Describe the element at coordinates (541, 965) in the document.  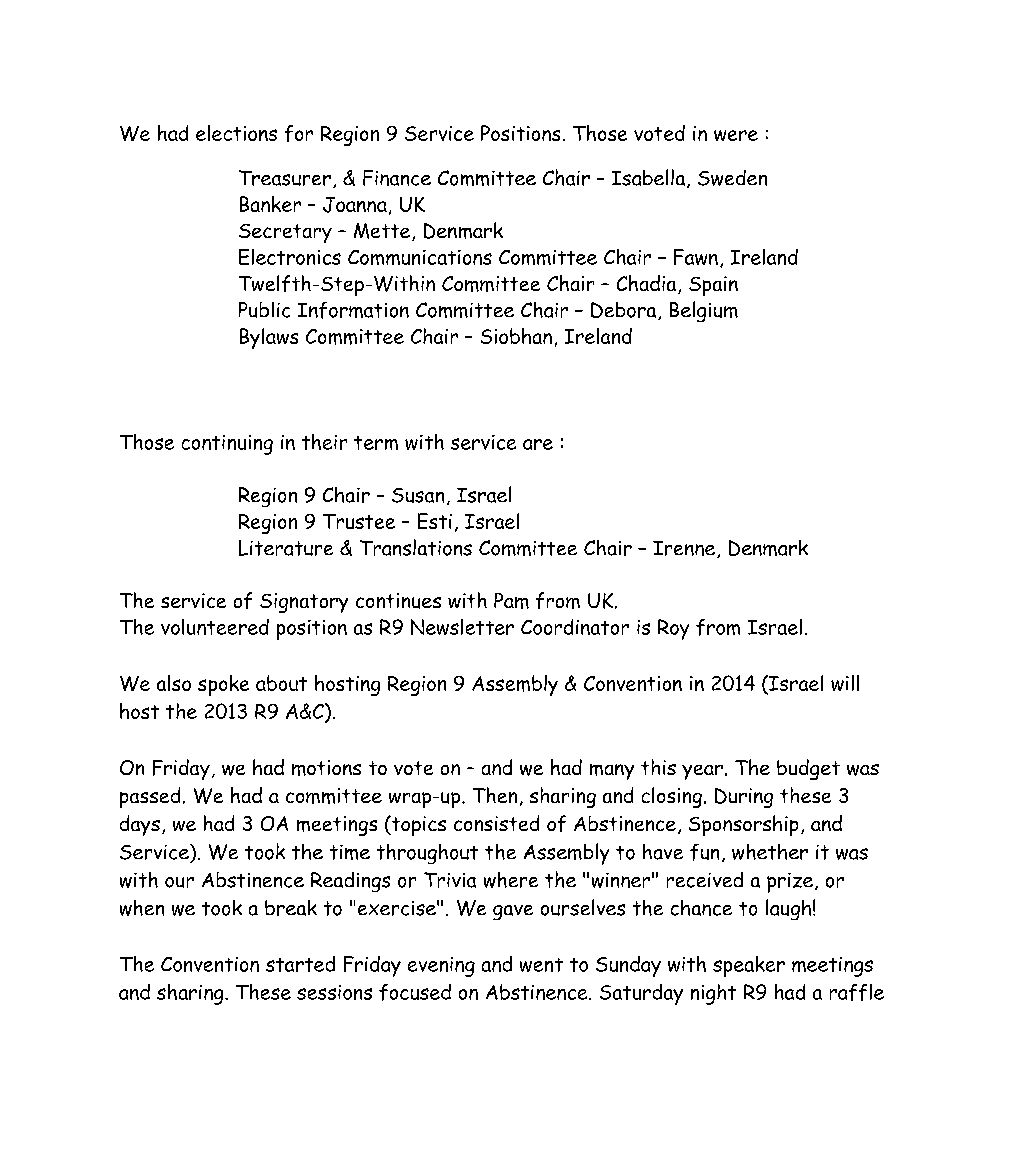
I see `went` at that location.
